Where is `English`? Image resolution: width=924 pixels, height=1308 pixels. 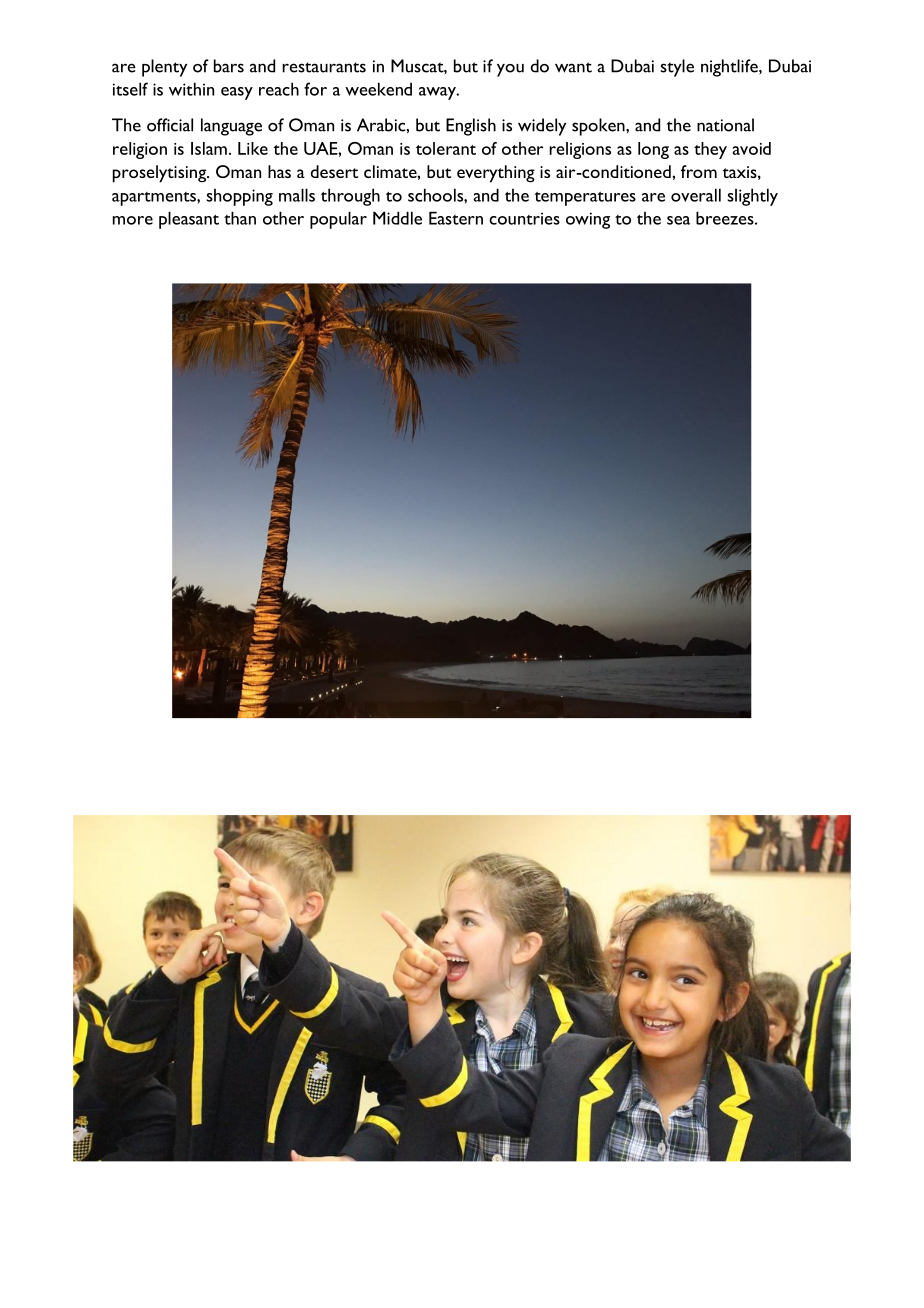
English is located at coordinates (471, 127).
